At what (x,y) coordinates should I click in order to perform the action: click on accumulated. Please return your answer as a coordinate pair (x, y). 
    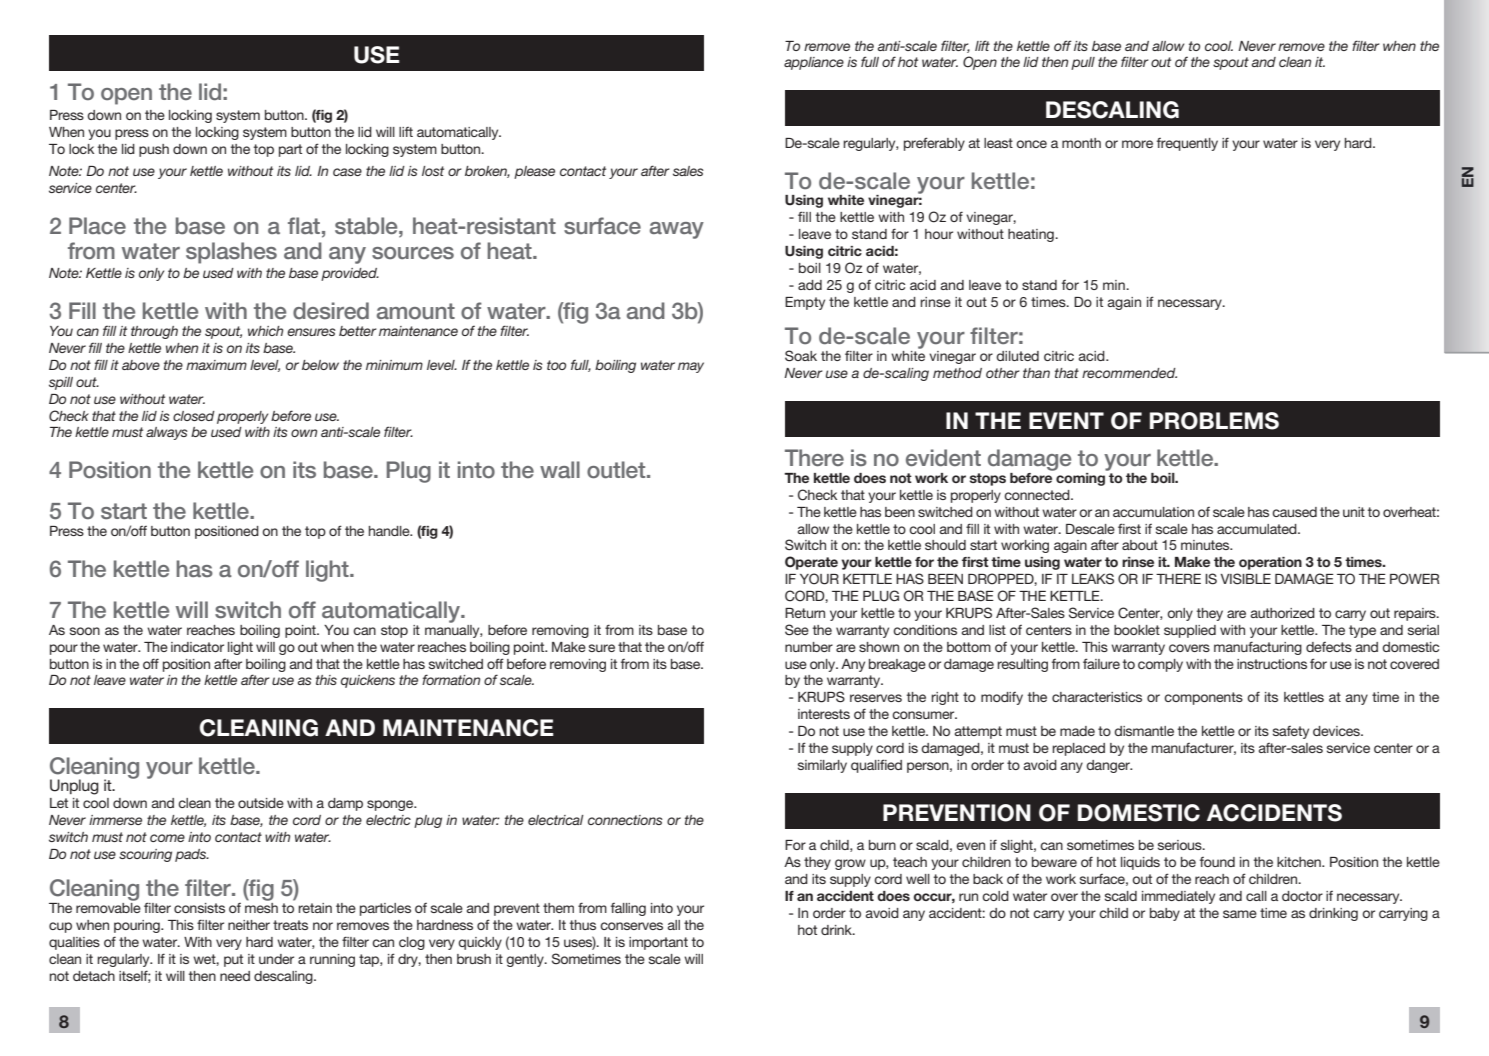
    Looking at the image, I should click on (1258, 529).
